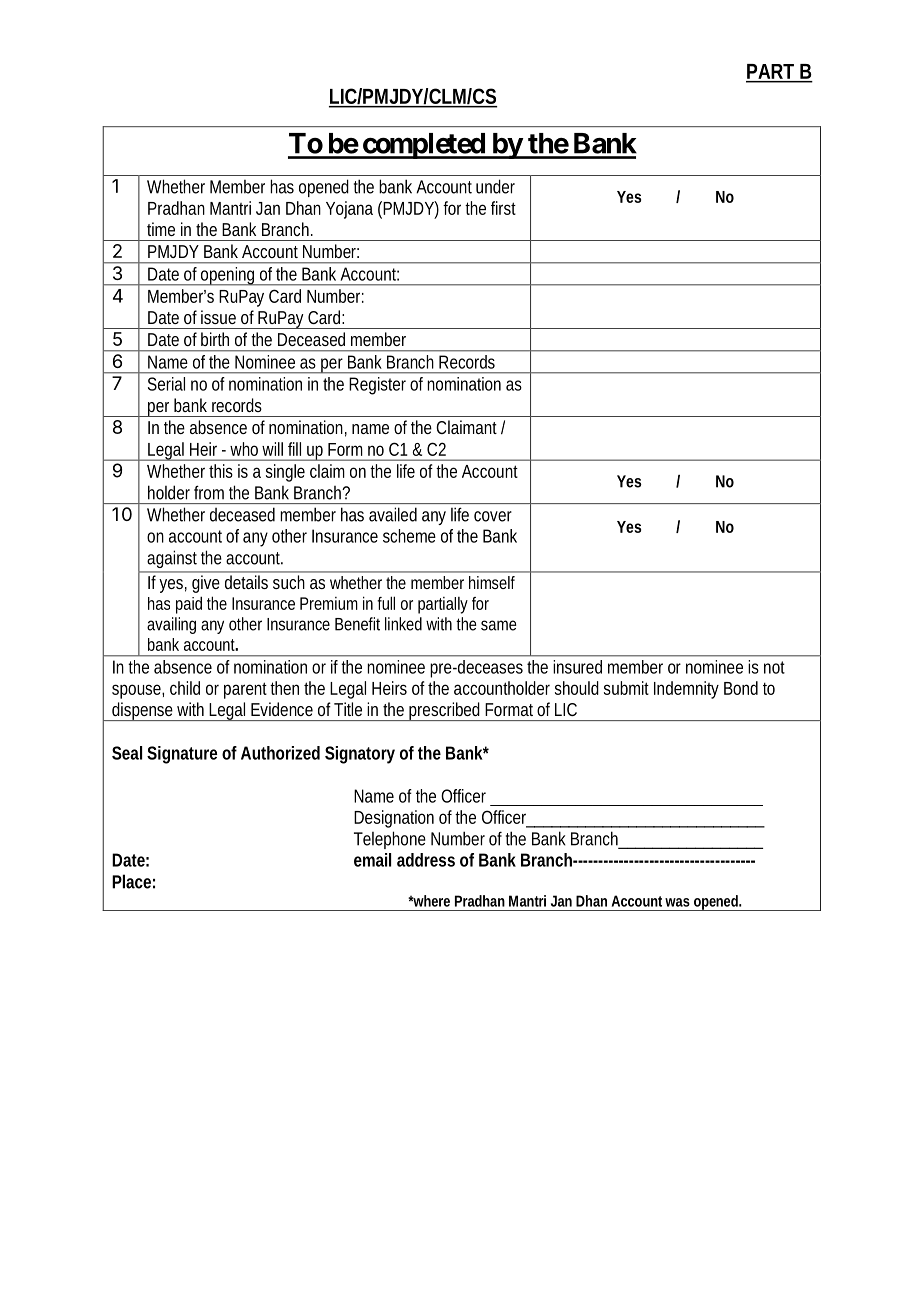 Image resolution: width=924 pixels, height=1308 pixels. What do you see at coordinates (426, 860) in the screenshot?
I see `address` at bounding box center [426, 860].
